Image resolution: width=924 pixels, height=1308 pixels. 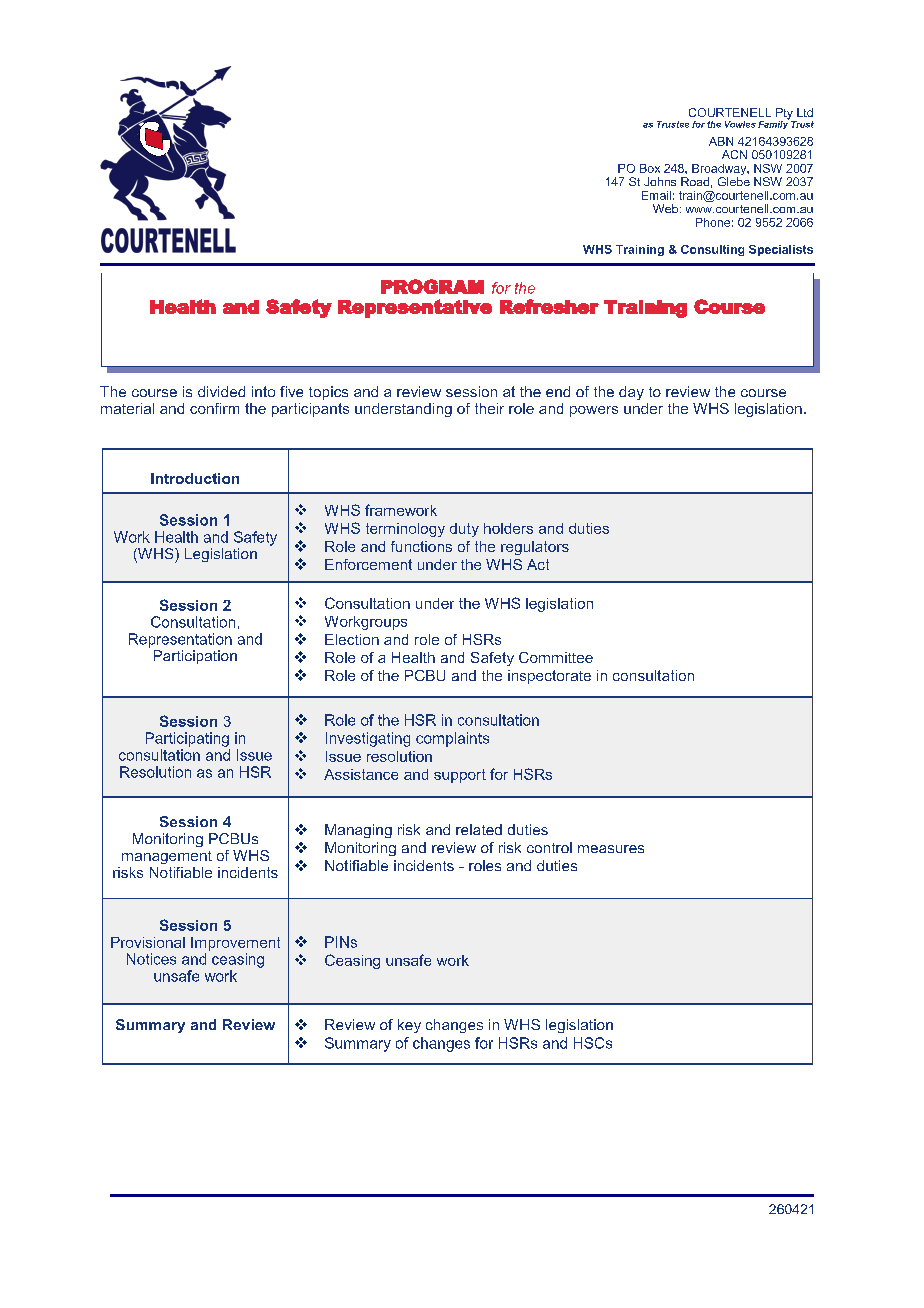 What do you see at coordinates (460, 776) in the screenshot?
I see `support` at bounding box center [460, 776].
